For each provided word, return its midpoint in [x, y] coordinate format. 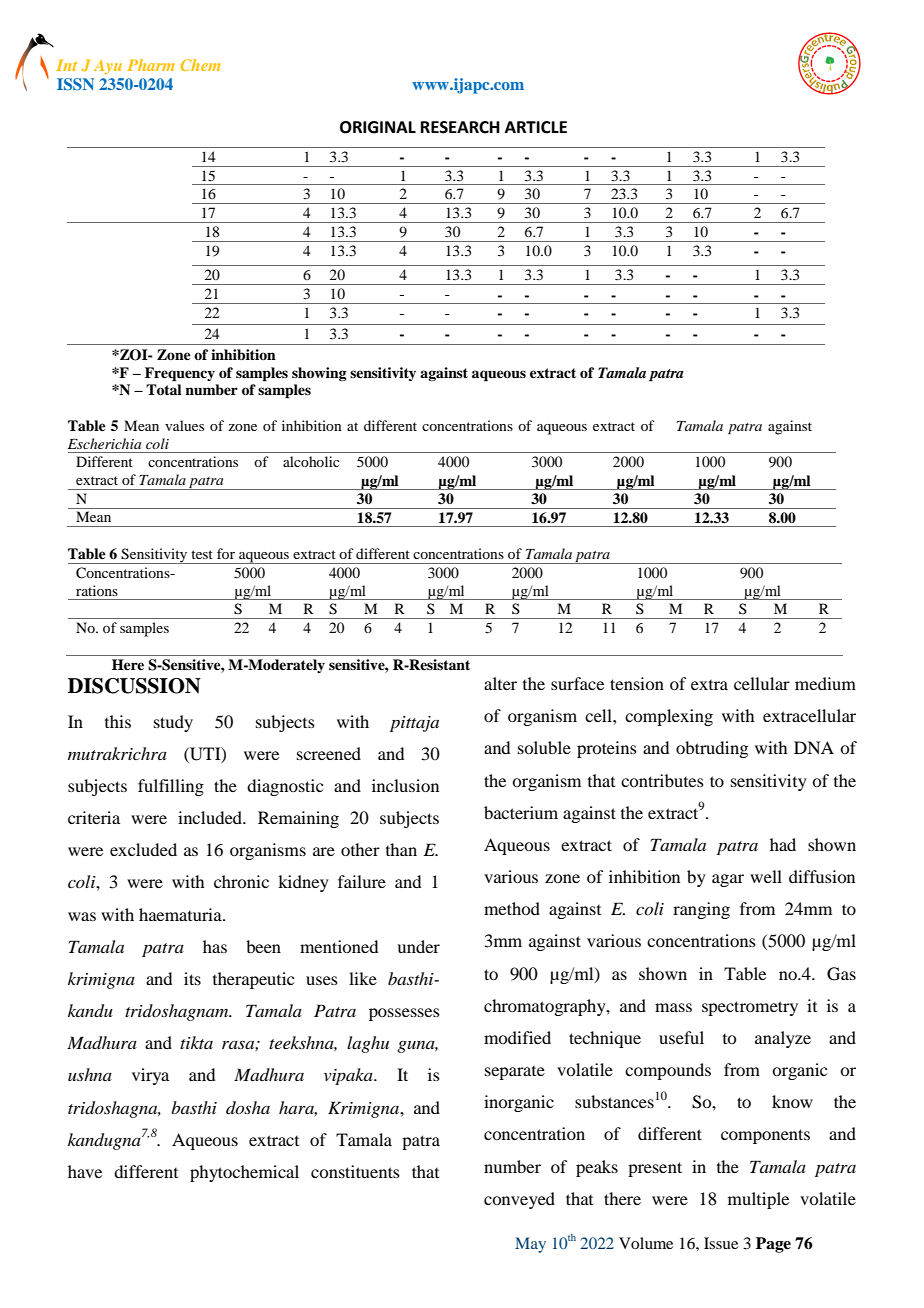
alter [500, 683]
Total [164, 389]
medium [825, 683]
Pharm [150, 65]
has [215, 946]
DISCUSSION [134, 686]
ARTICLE [536, 127]
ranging [701, 910]
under [418, 946]
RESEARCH [460, 127]
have [85, 1171]
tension [637, 683]
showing [319, 374]
